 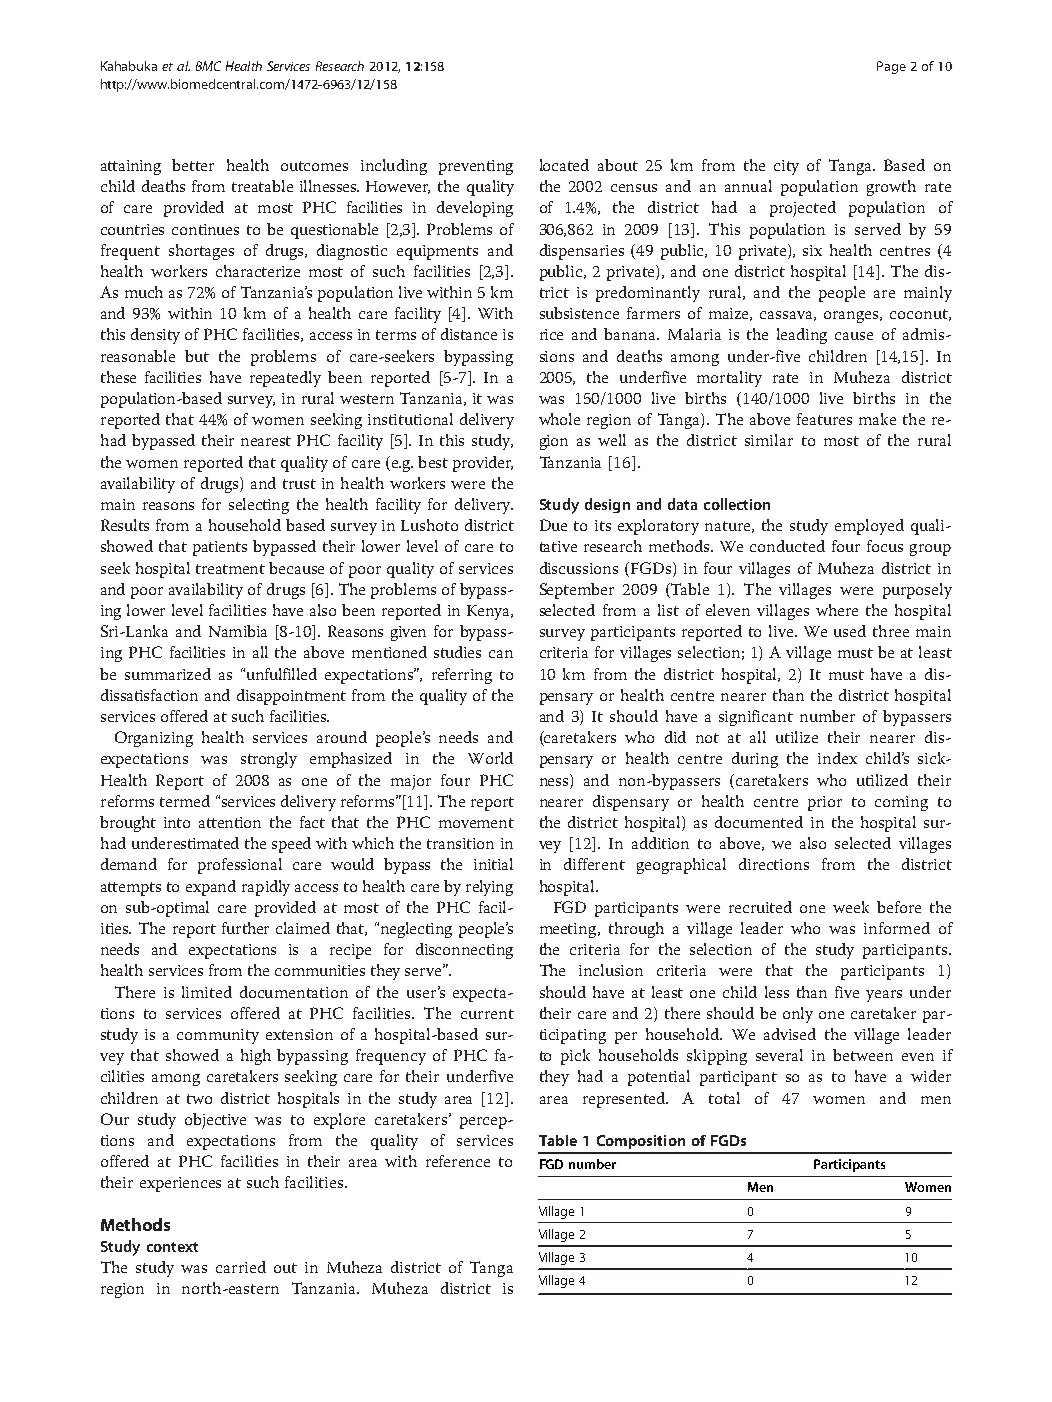 I want to click on BMC, so click(x=208, y=66).
